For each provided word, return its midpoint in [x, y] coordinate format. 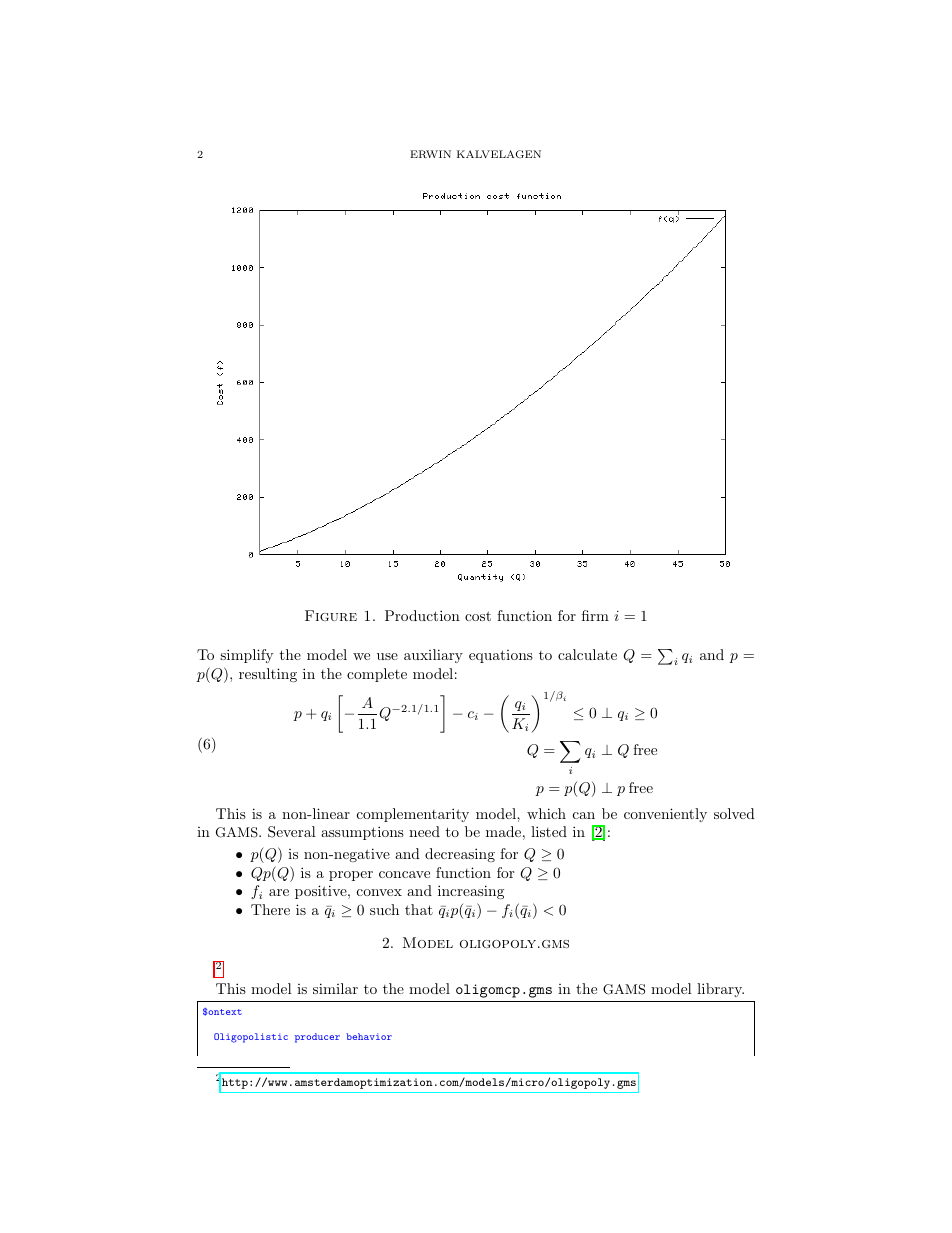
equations [501, 656]
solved [734, 813]
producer [317, 1038]
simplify [246, 656]
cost [478, 616]
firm [595, 615]
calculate [587, 654]
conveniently [665, 815]
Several [292, 832]
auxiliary [433, 656]
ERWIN [430, 154]
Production [422, 615]
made [503, 831]
